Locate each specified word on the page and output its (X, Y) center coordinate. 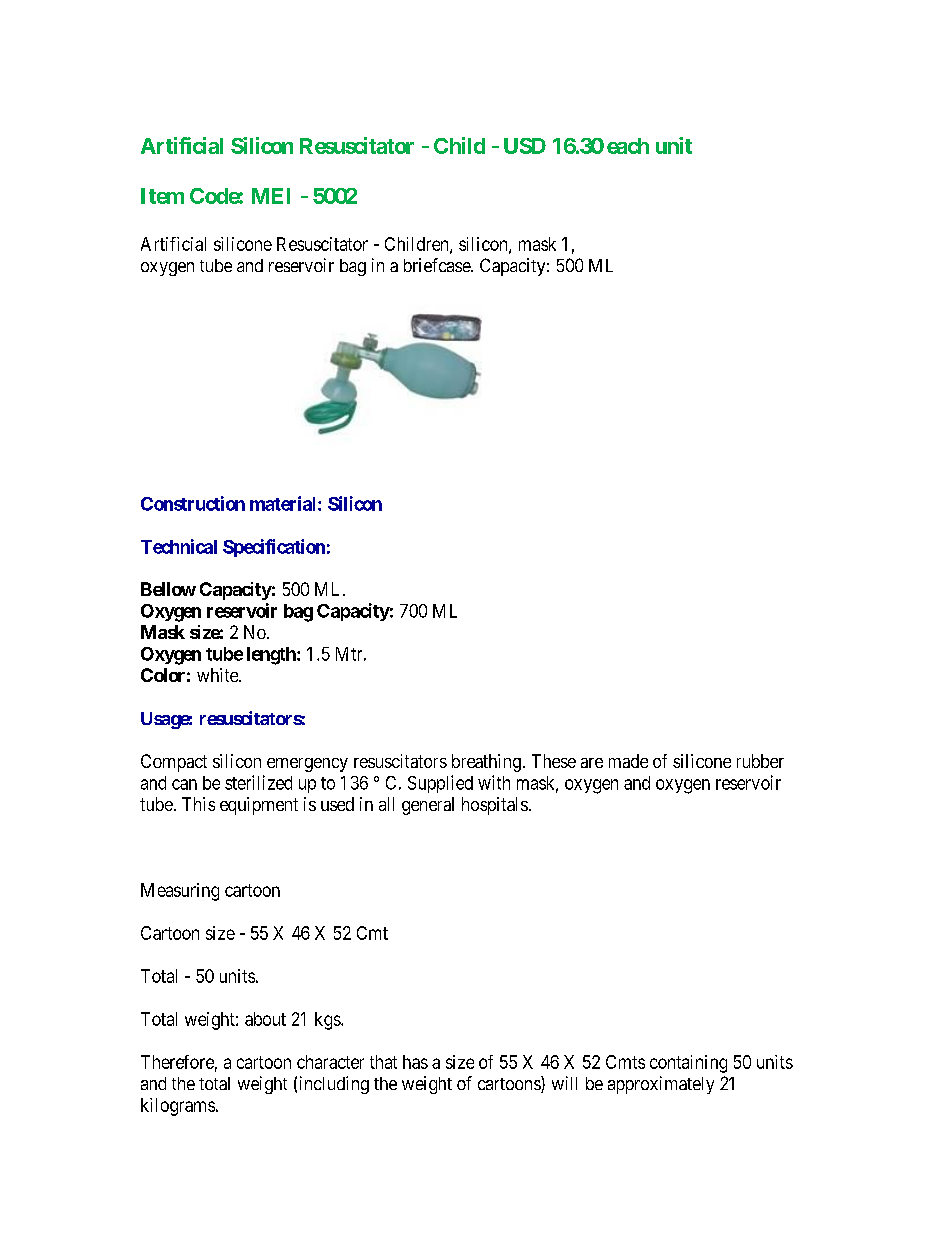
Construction (193, 503)
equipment (259, 806)
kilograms (178, 1107)
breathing (486, 763)
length (272, 656)
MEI (271, 196)
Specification (274, 548)
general (428, 806)
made (628, 761)
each (628, 146)
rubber (760, 761)
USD (525, 146)
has (415, 1062)
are (592, 763)
